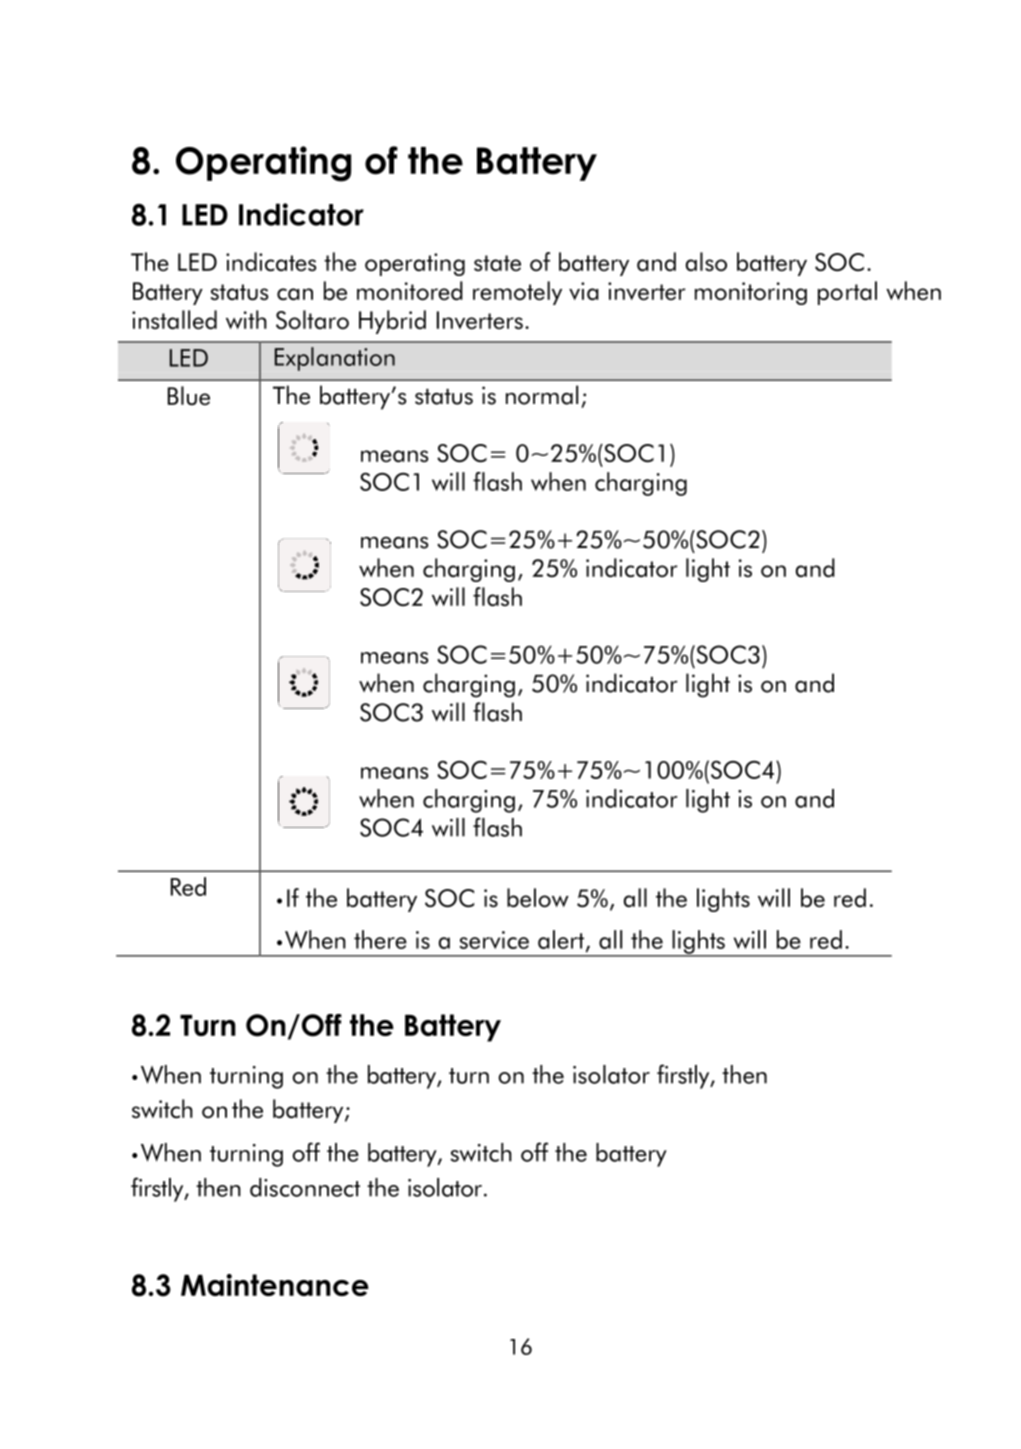  Describe the element at coordinates (542, 395) in the document. I see `normal` at that location.
